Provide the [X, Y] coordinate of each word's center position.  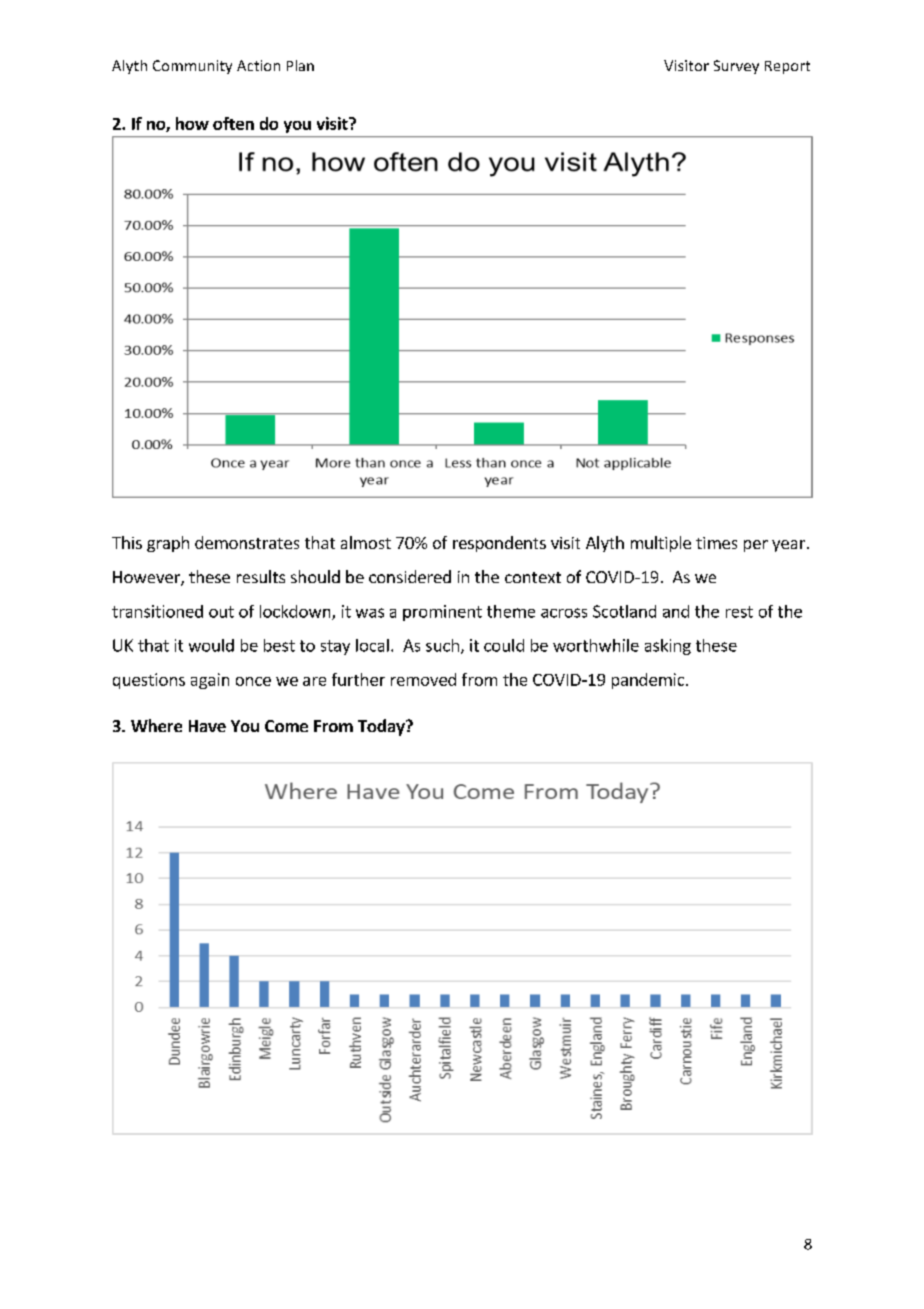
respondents [499, 544]
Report [787, 67]
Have [207, 726]
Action [258, 65]
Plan [300, 65]
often [233, 123]
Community [192, 67]
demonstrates [247, 542]
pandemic [649, 681]
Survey [736, 67]
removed [423, 679]
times [716, 543]
